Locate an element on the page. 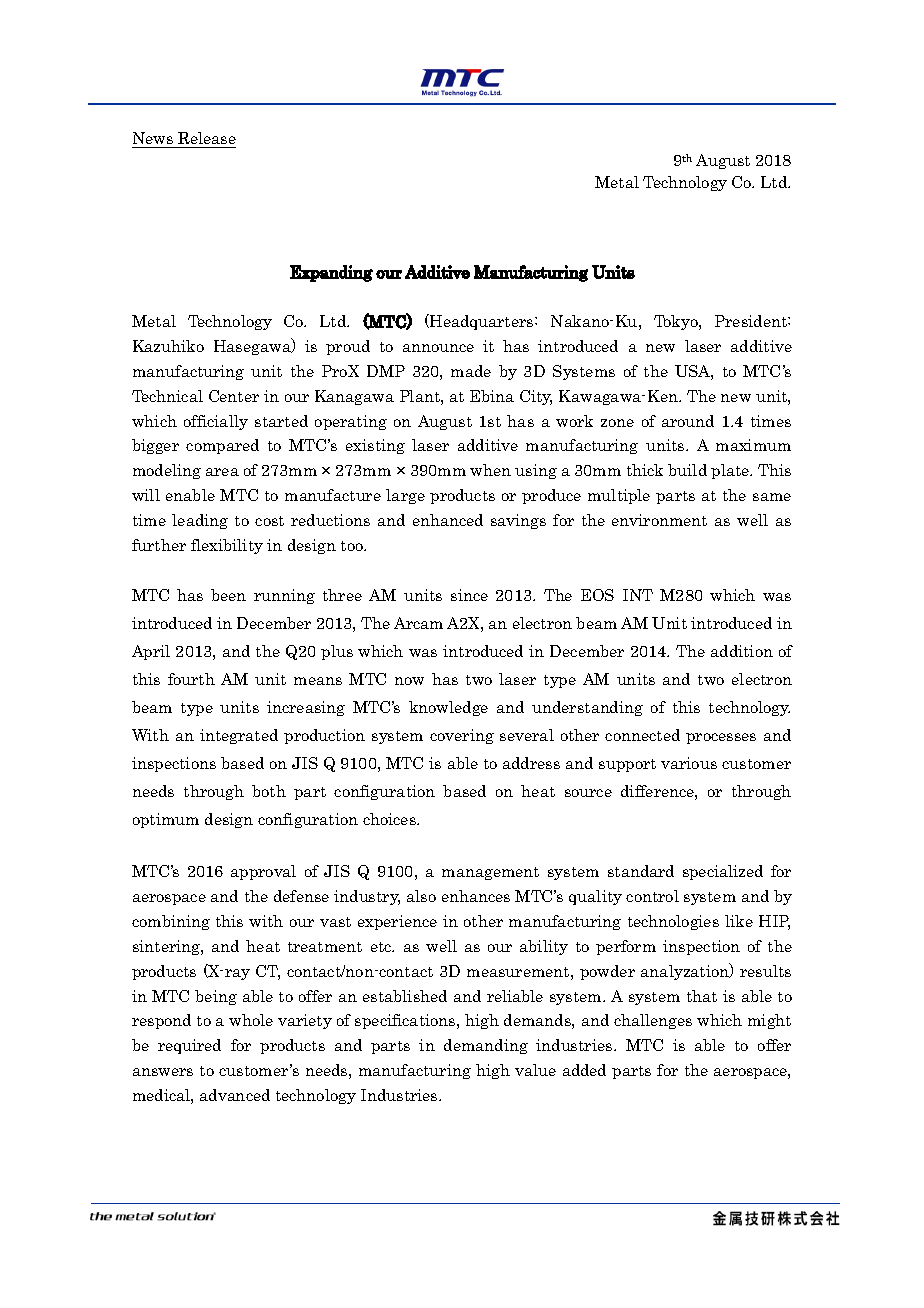 This document has width=924, height=1308. Release is located at coordinates (206, 140).
